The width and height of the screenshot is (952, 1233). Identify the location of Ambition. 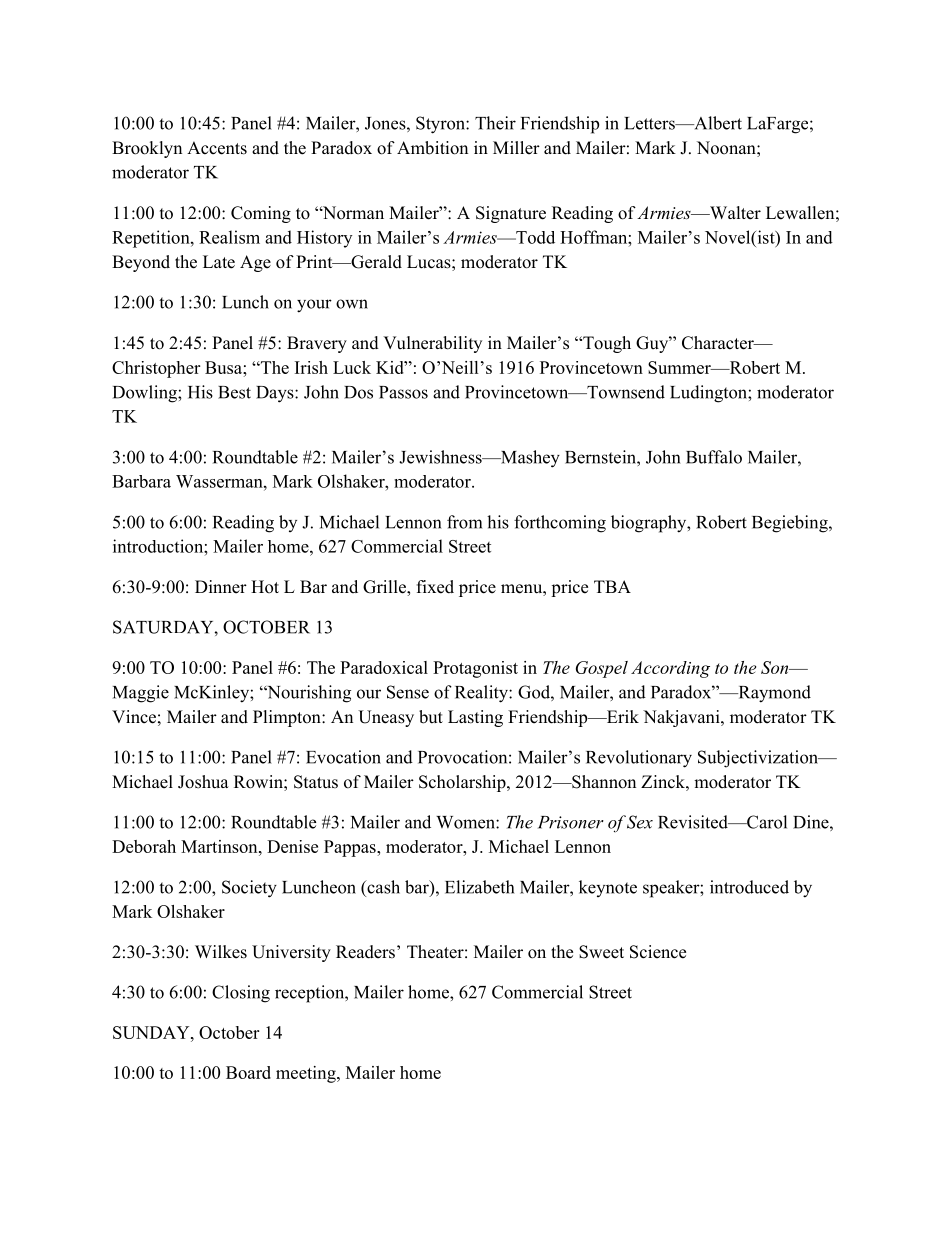
(432, 148).
